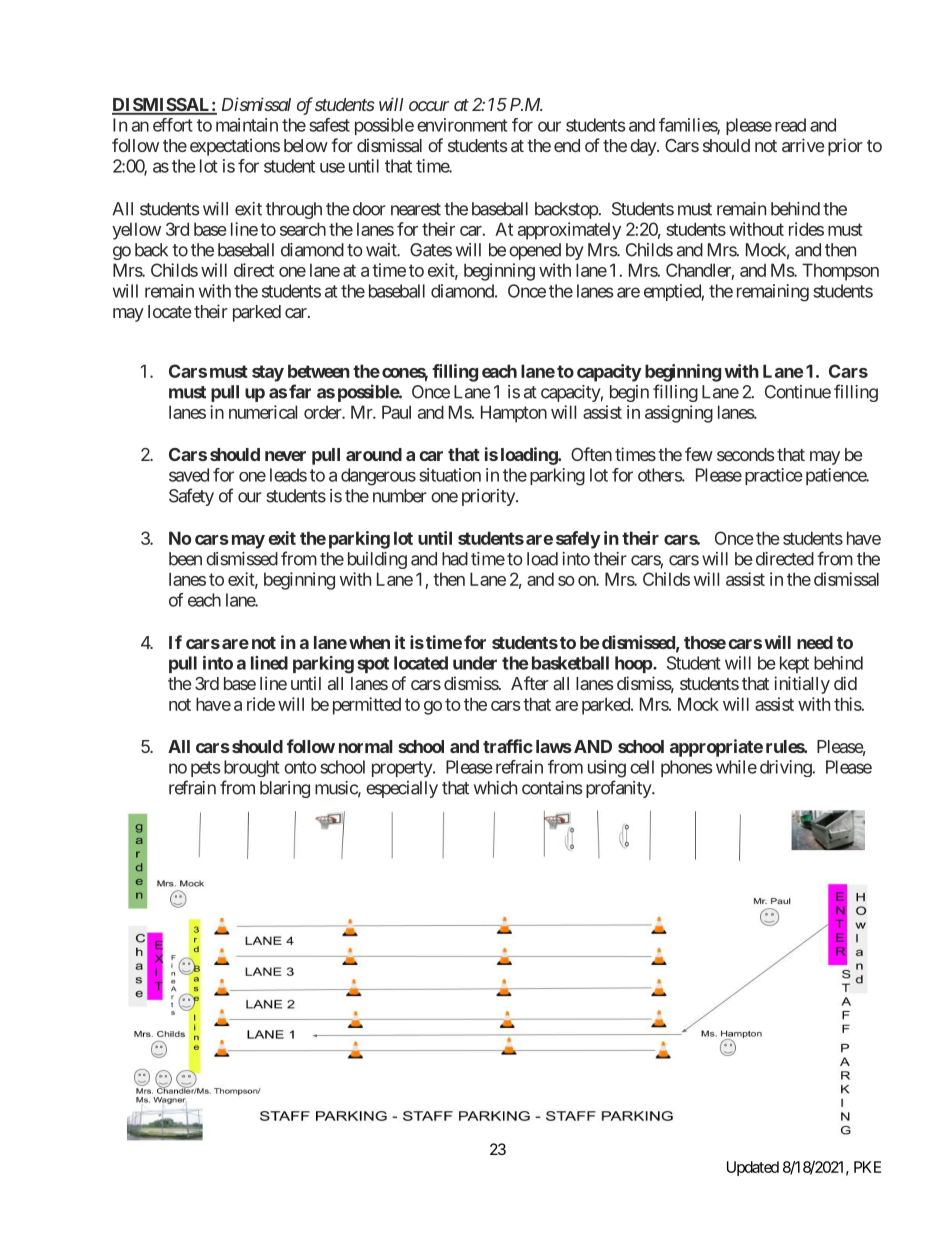 This screenshot has width=952, height=1233. What do you see at coordinates (786, 768) in the screenshot?
I see `driving` at bounding box center [786, 768].
